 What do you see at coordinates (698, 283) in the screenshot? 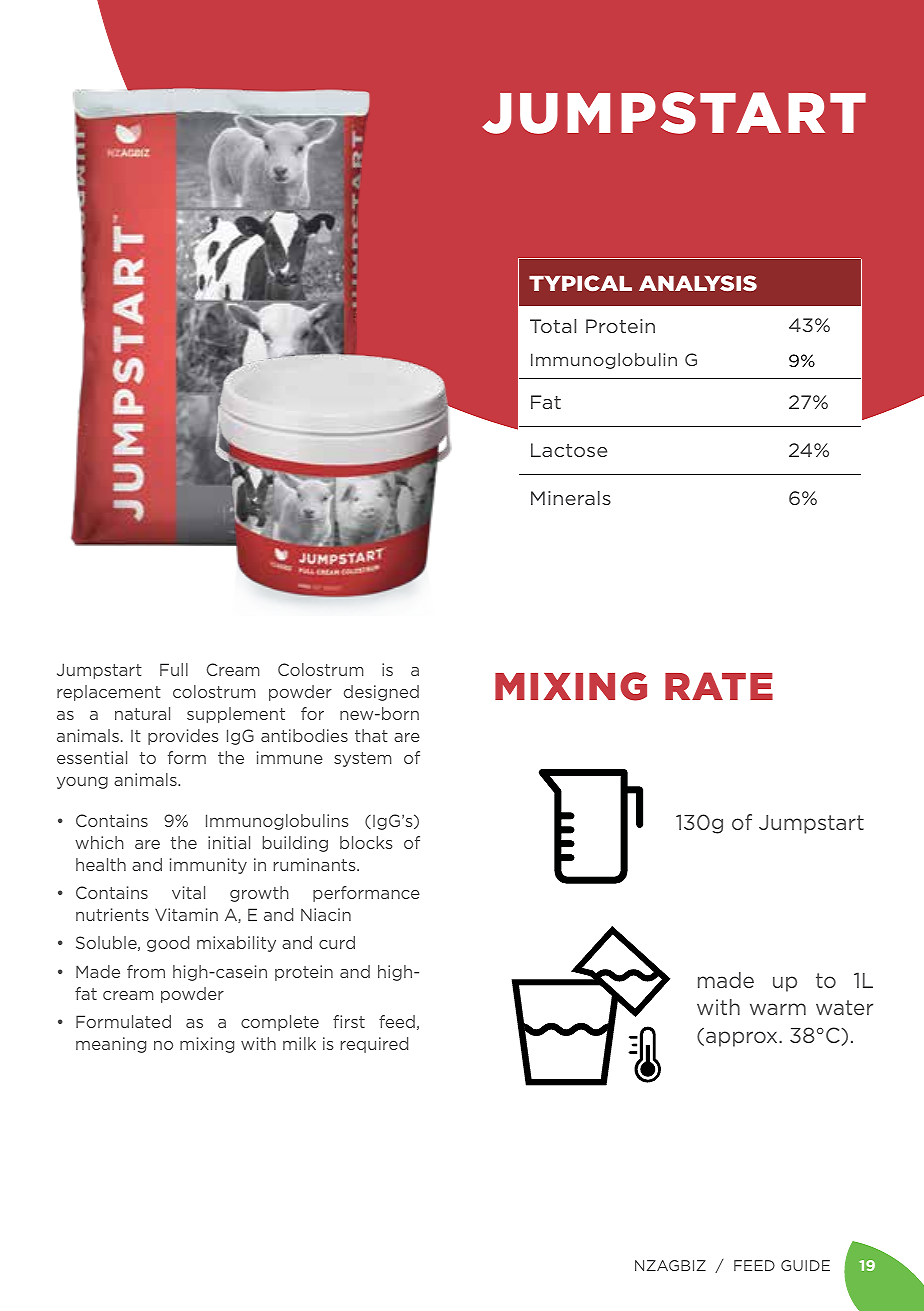
I see `ANALYSIS` at bounding box center [698, 283].
